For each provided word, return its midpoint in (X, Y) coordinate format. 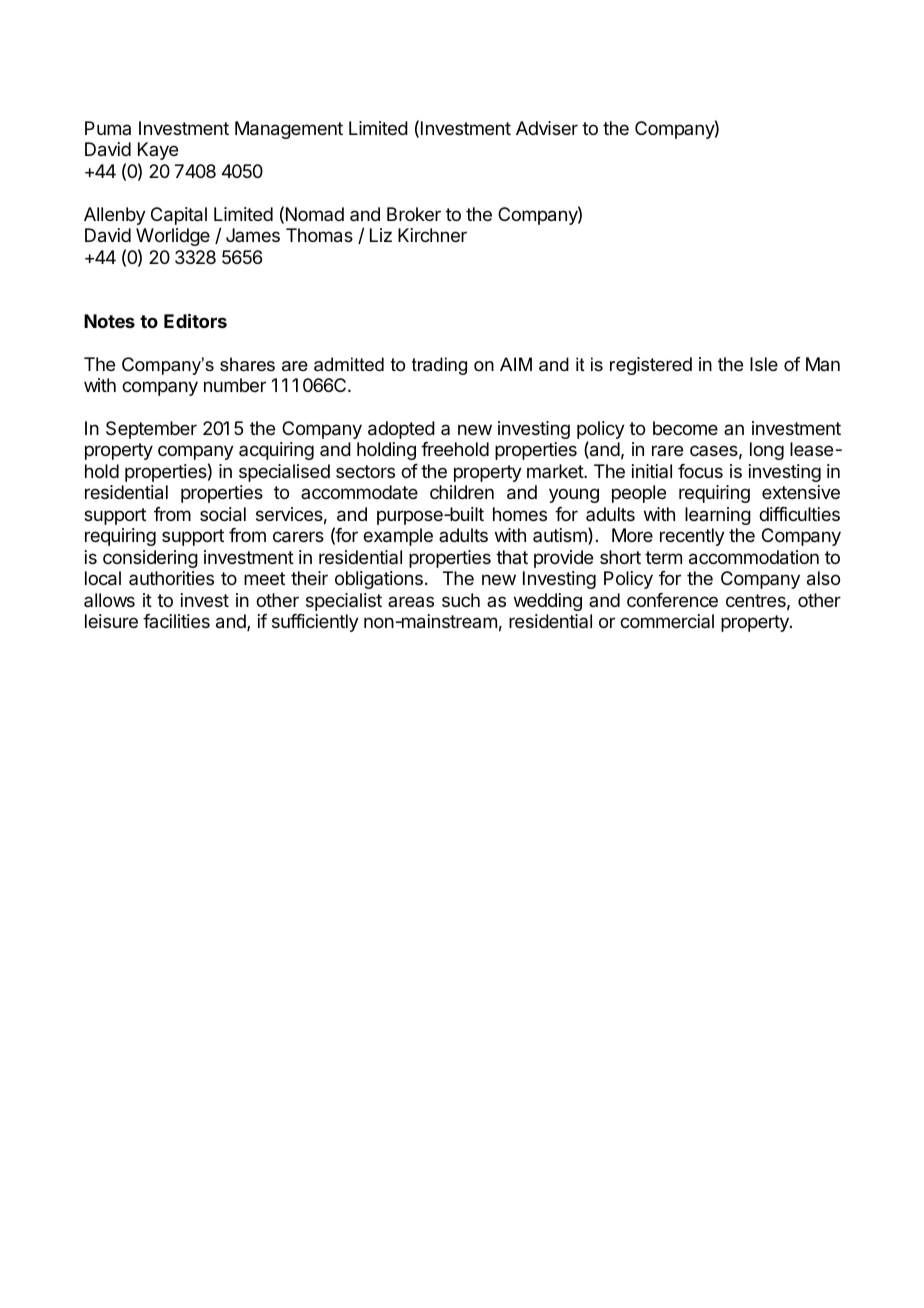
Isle (764, 364)
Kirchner (432, 235)
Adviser (547, 128)
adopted (401, 430)
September (151, 430)
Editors (195, 320)
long (767, 451)
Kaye (158, 151)
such (461, 600)
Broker (414, 214)
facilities (176, 621)
